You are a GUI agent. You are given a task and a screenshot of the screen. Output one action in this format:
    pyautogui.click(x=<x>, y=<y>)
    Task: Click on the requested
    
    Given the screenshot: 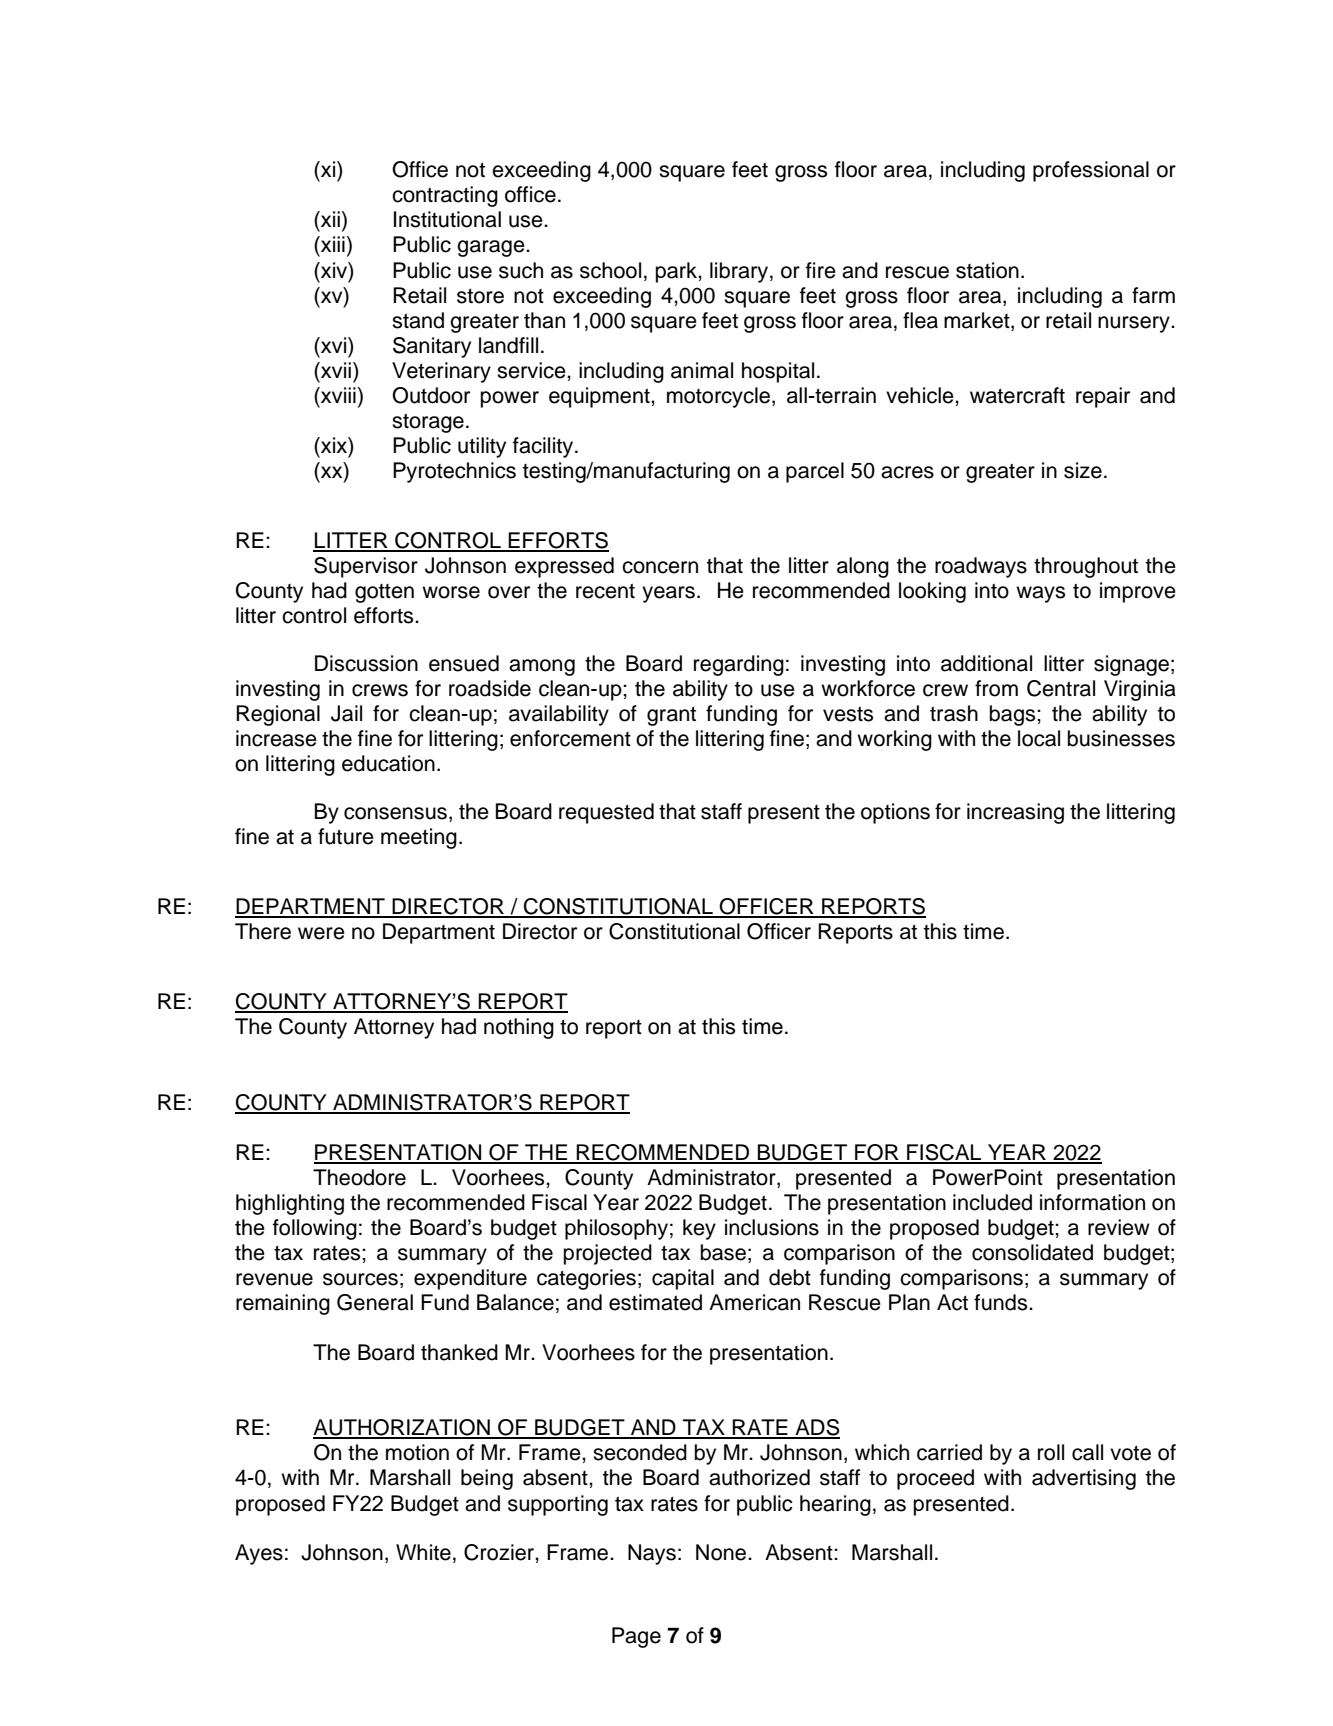 What is the action you would take?
    pyautogui.click(x=606, y=813)
